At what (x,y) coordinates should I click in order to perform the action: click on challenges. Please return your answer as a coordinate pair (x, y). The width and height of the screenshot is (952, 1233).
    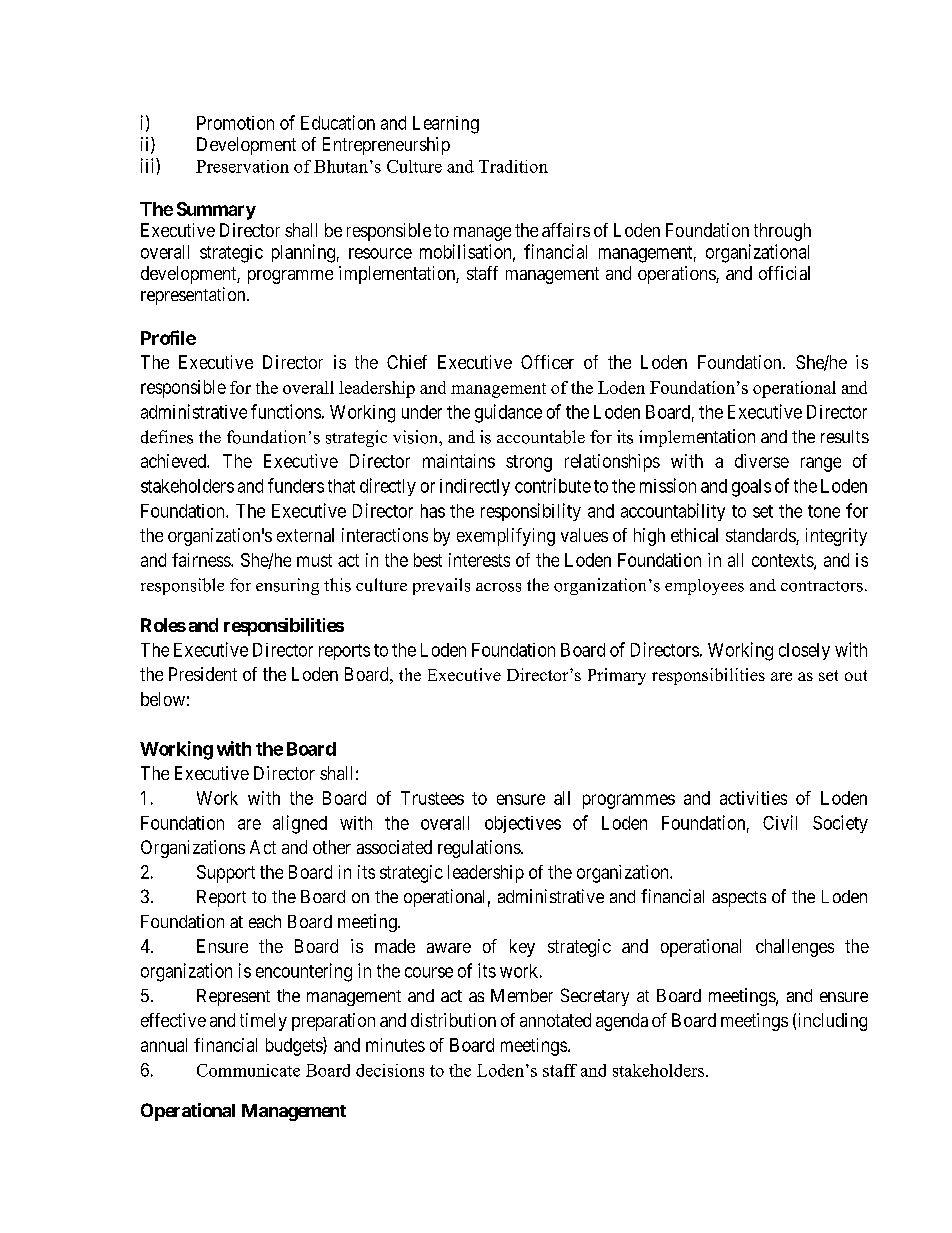
    Looking at the image, I should click on (795, 948).
